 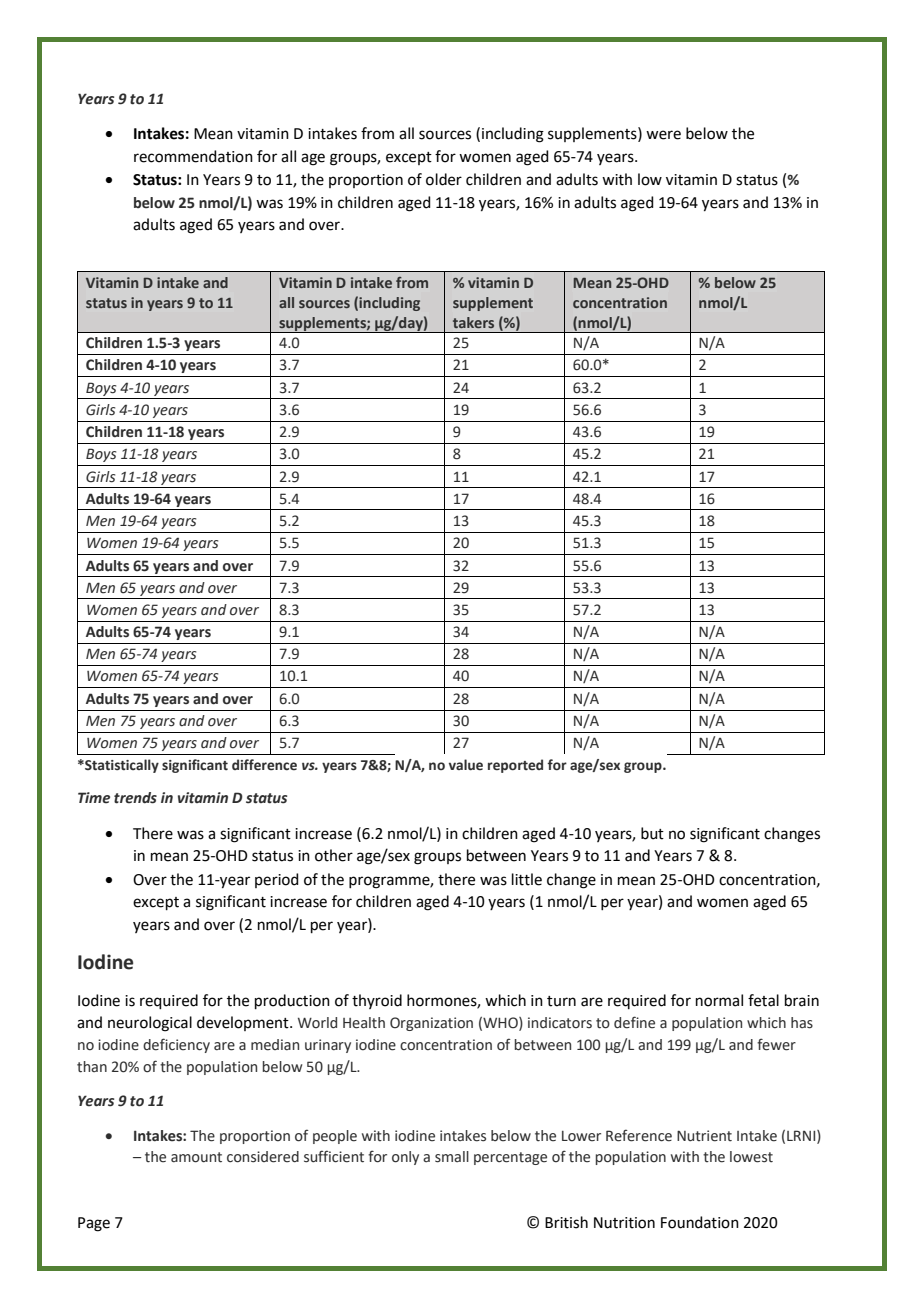 I want to click on trends, so click(x=135, y=798).
